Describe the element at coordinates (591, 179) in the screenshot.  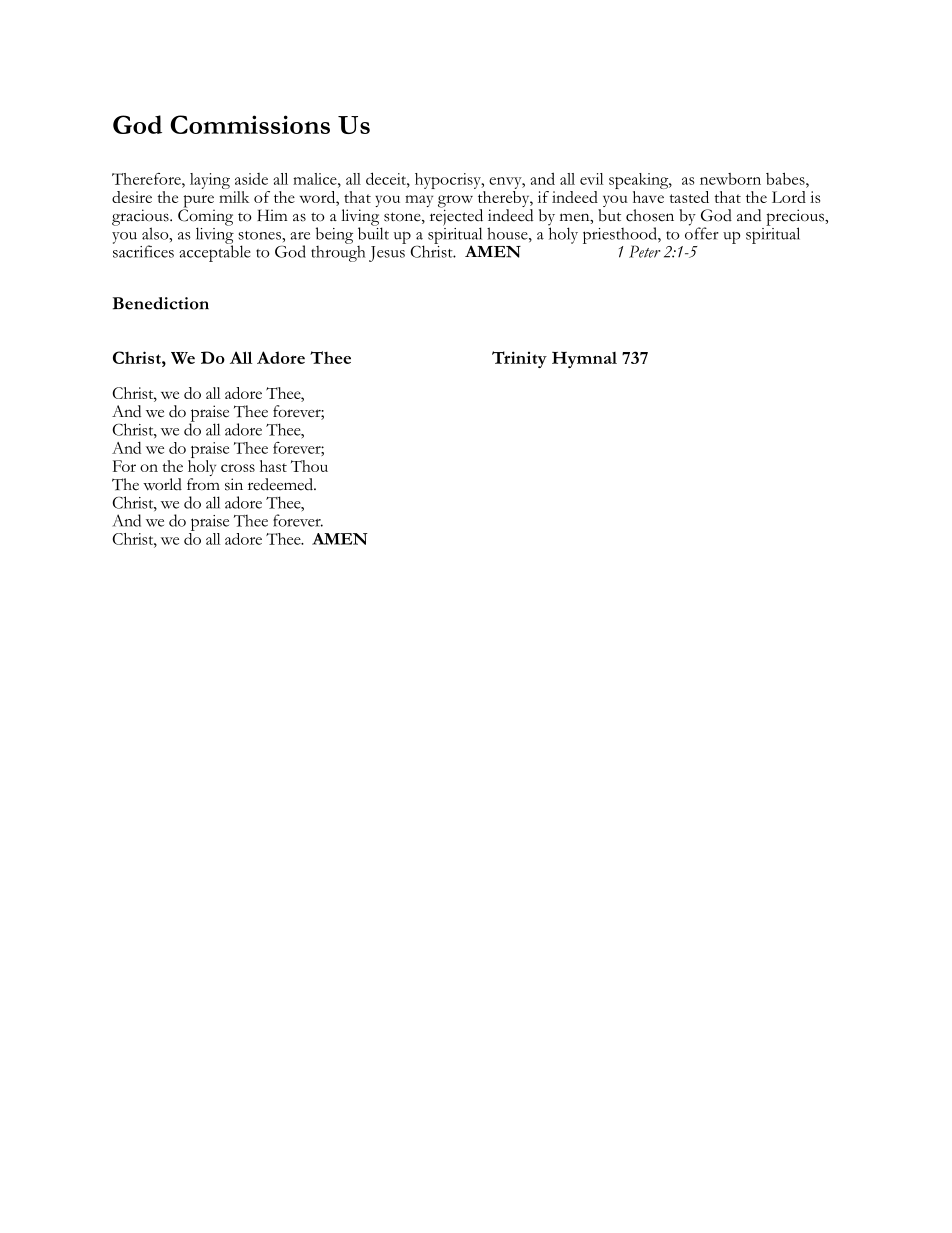
I see `evil` at that location.
